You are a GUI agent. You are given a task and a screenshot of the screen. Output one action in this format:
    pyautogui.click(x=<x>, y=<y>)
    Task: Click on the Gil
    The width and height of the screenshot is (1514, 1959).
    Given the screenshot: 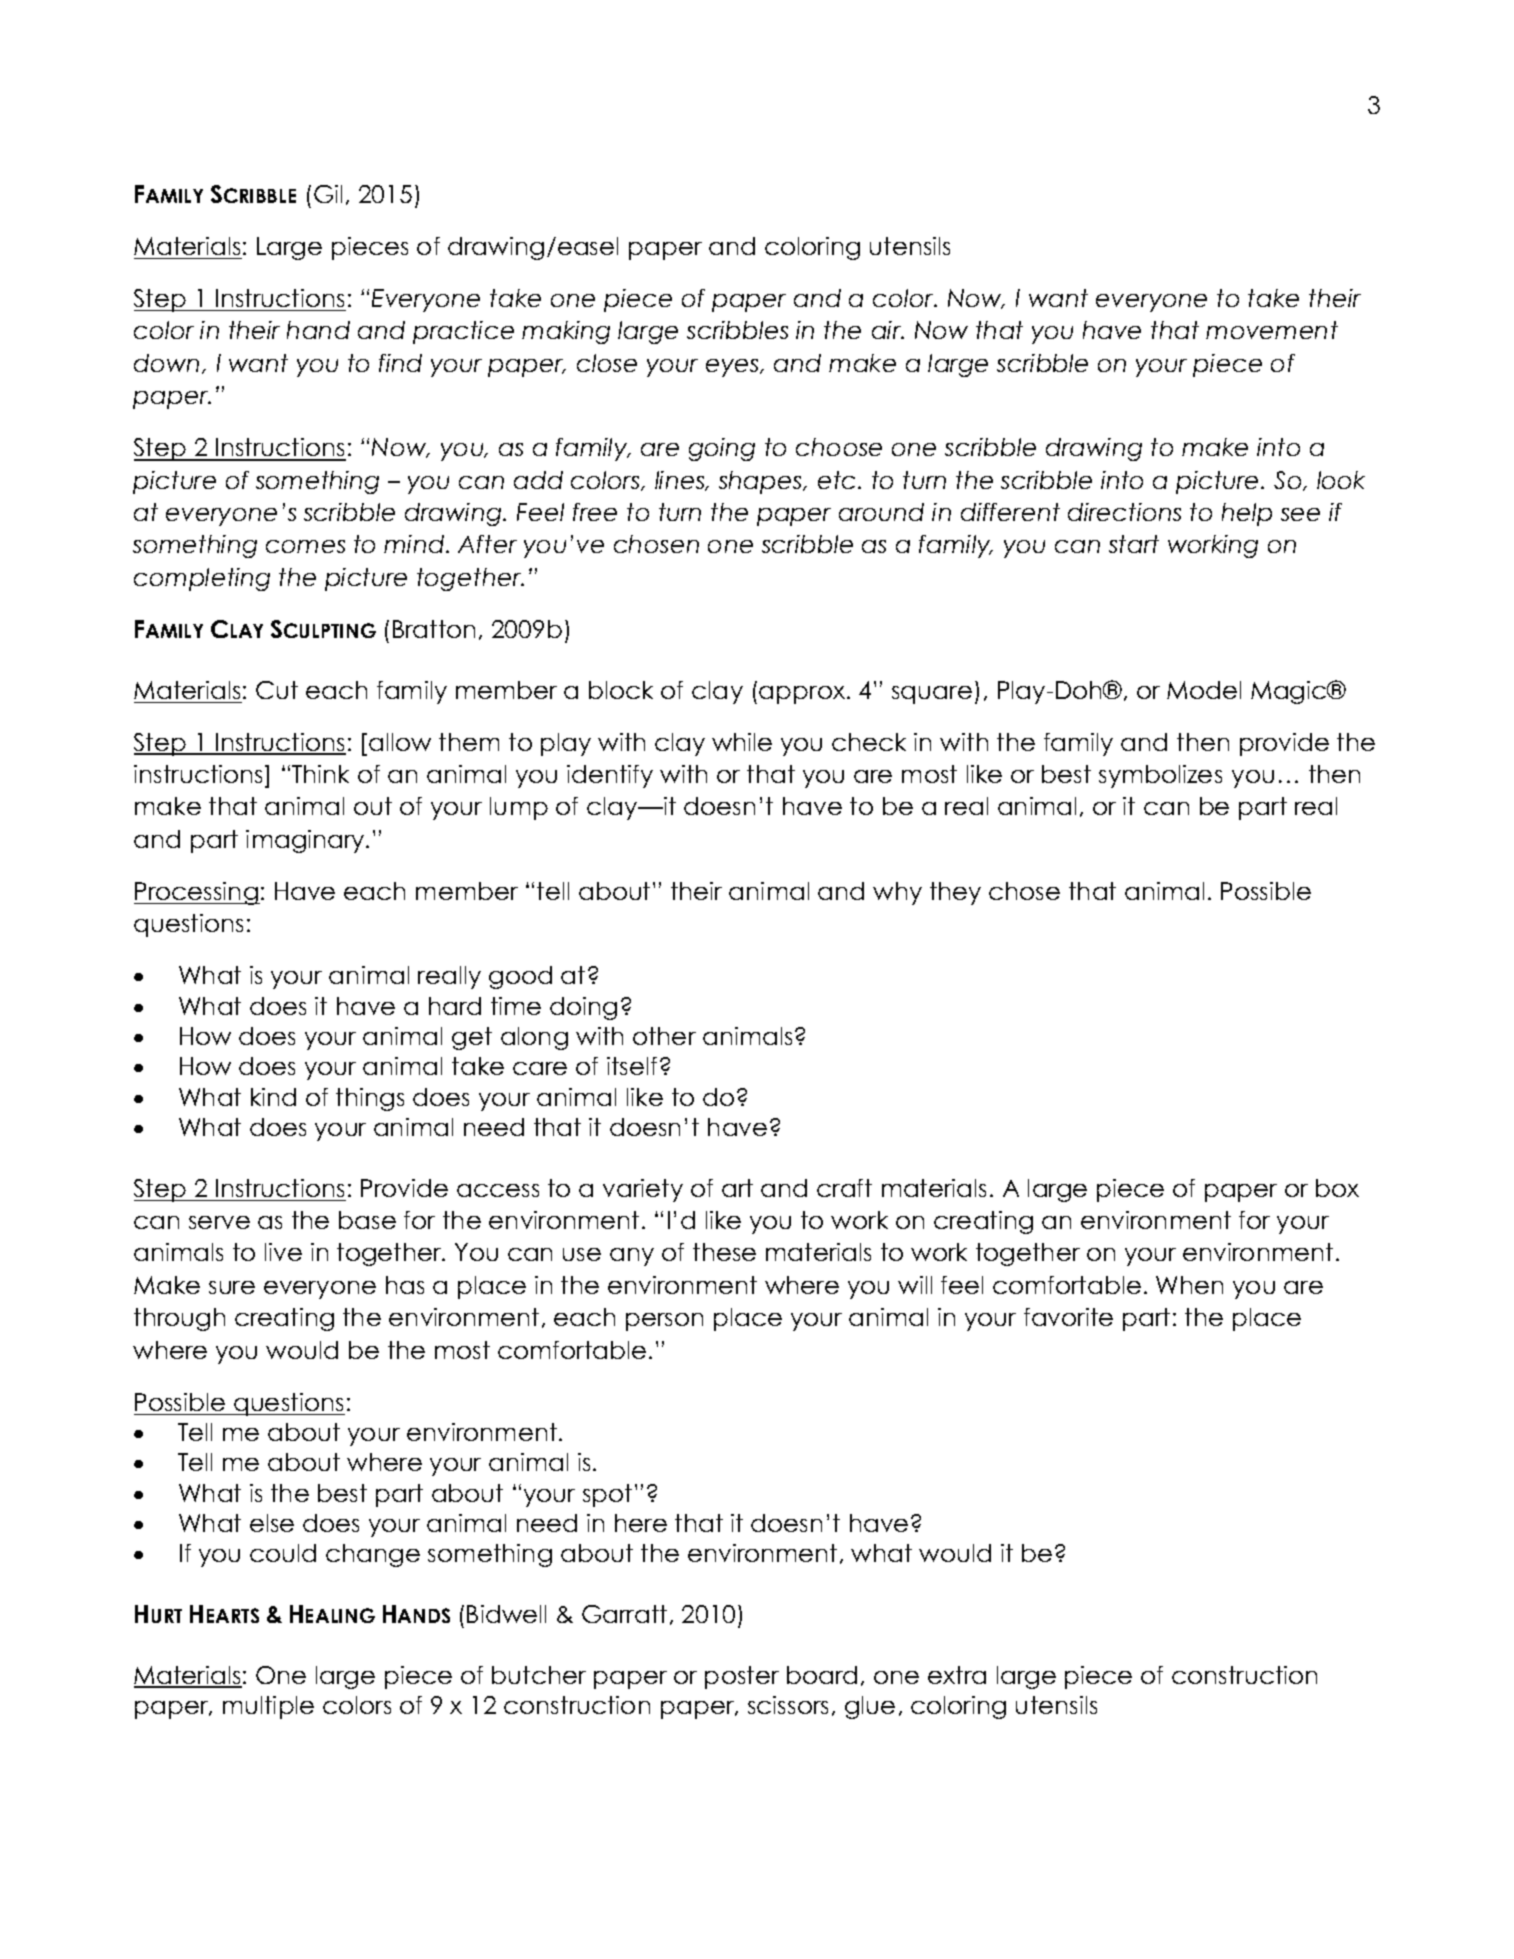 What is the action you would take?
    pyautogui.click(x=328, y=194)
